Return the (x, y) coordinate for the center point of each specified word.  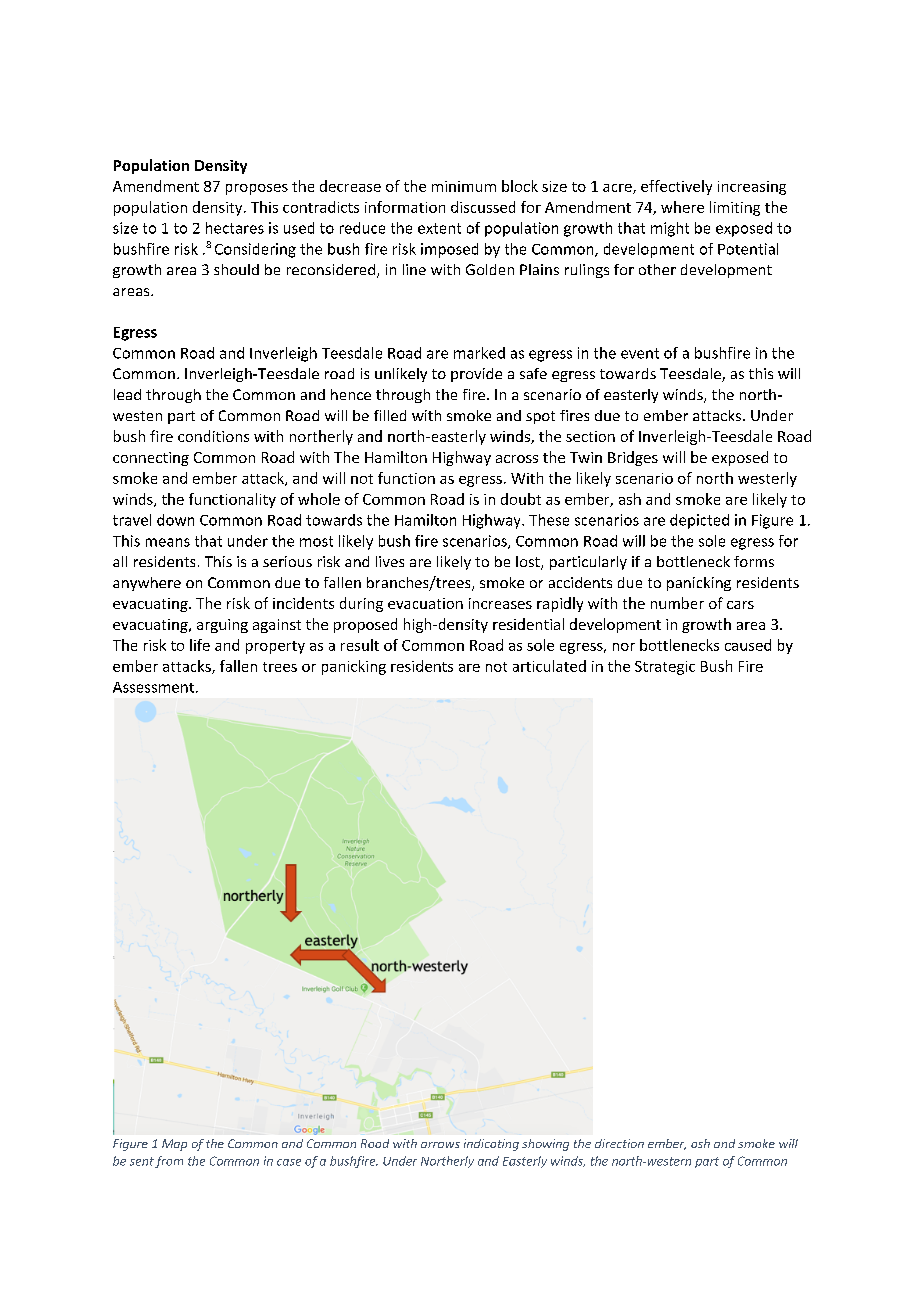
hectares (235, 228)
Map (174, 1145)
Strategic (665, 668)
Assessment (153, 687)
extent (439, 228)
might (670, 229)
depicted (699, 521)
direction (619, 1143)
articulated (549, 666)
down (175, 520)
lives (390, 561)
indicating (491, 1145)
